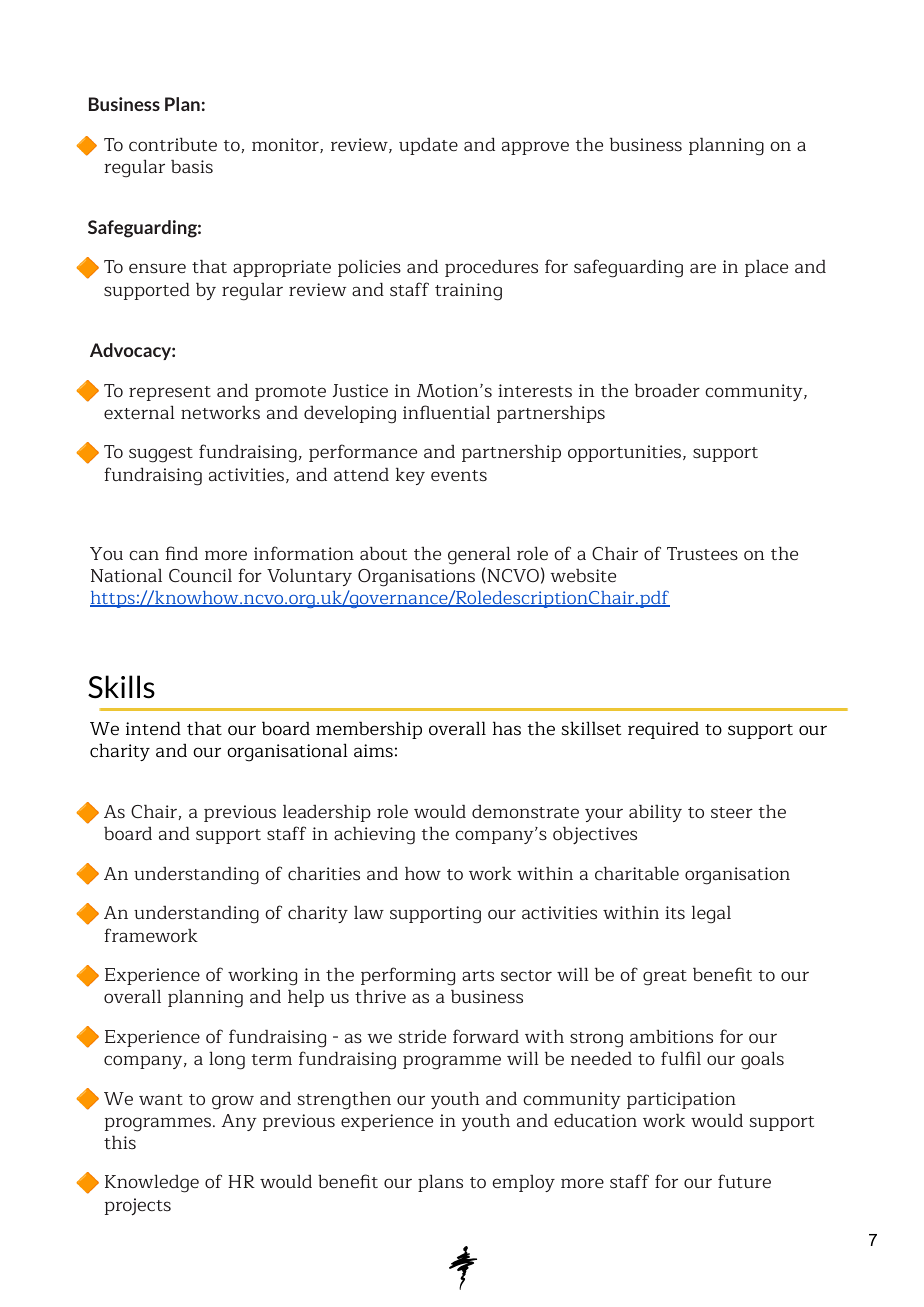 The image size is (924, 1307). What do you see at coordinates (153, 728) in the screenshot?
I see `intend` at bounding box center [153, 728].
